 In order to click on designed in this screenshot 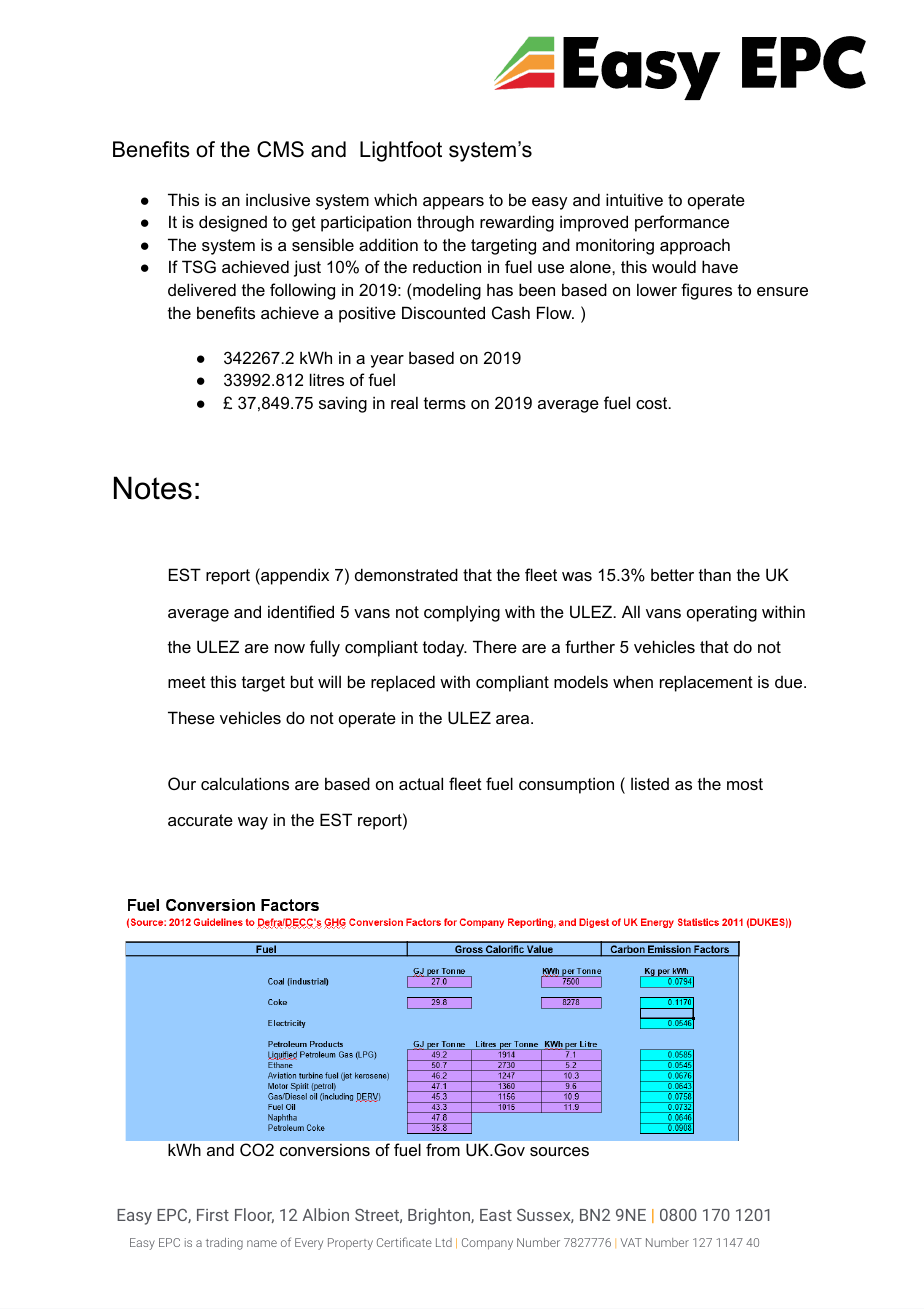, I will do `click(233, 223)`.
